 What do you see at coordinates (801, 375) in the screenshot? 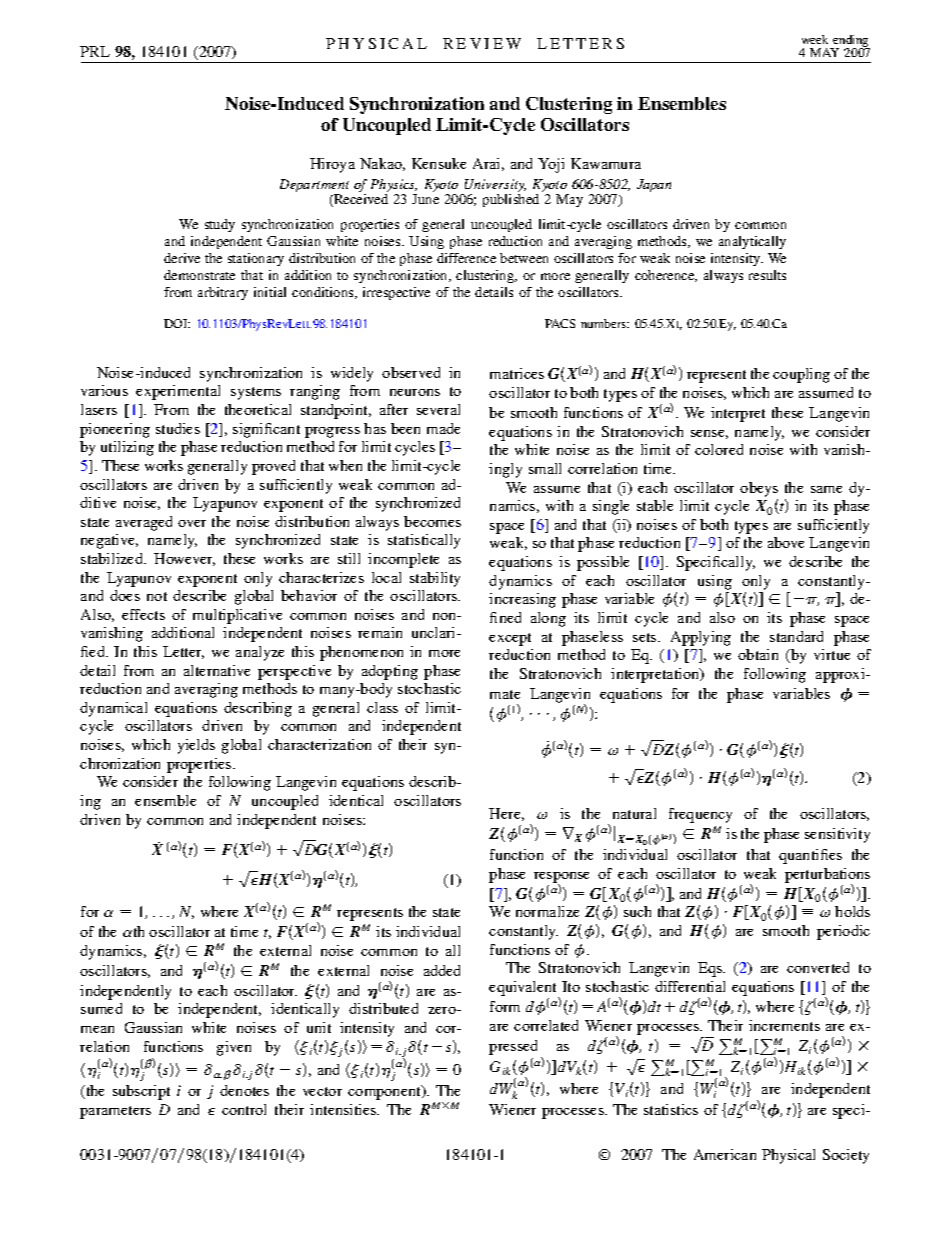
I see `coupling` at bounding box center [801, 375].
